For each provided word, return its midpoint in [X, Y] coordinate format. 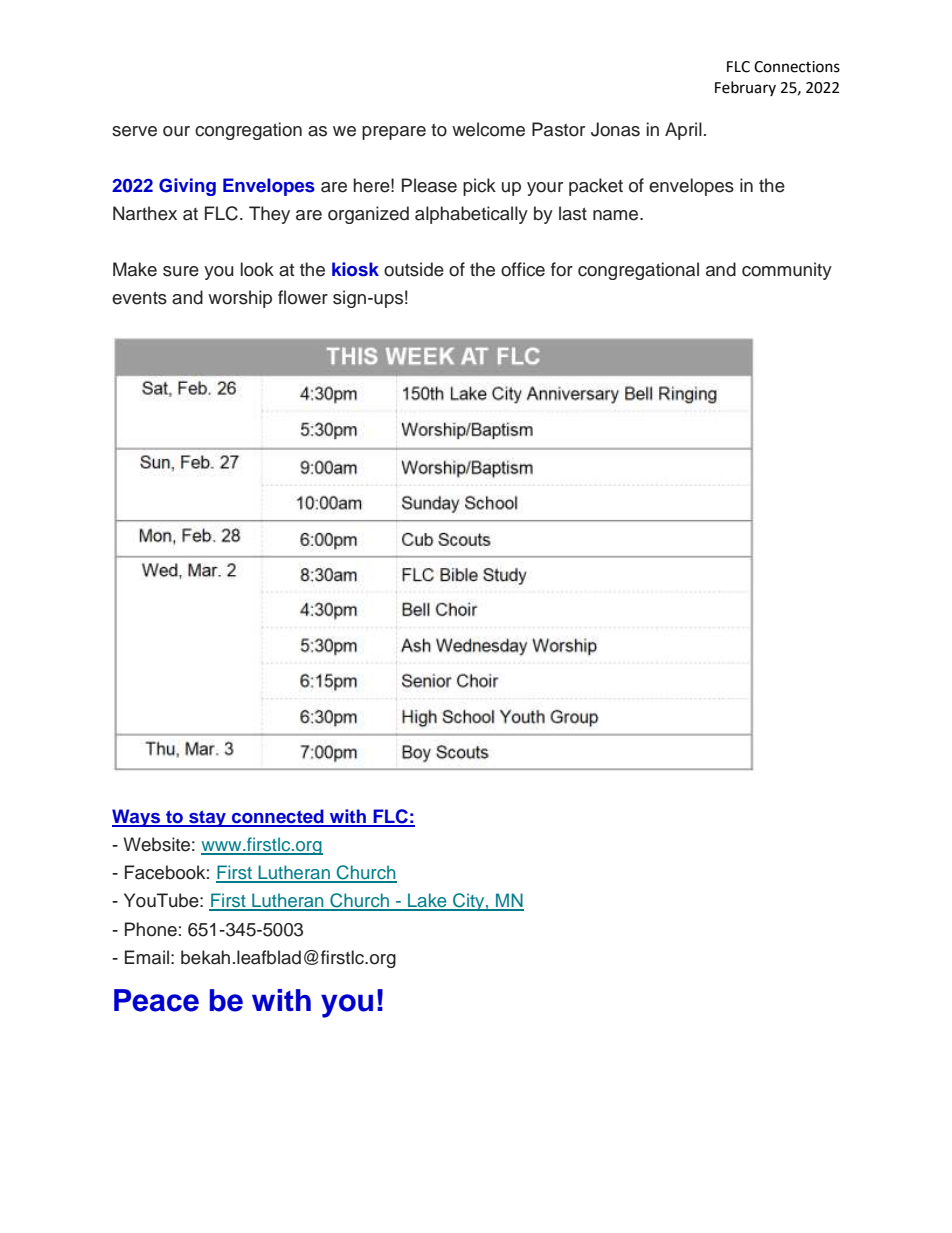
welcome [488, 129]
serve [134, 131]
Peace [156, 1000]
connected [278, 817]
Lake [427, 901]
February [745, 88]
